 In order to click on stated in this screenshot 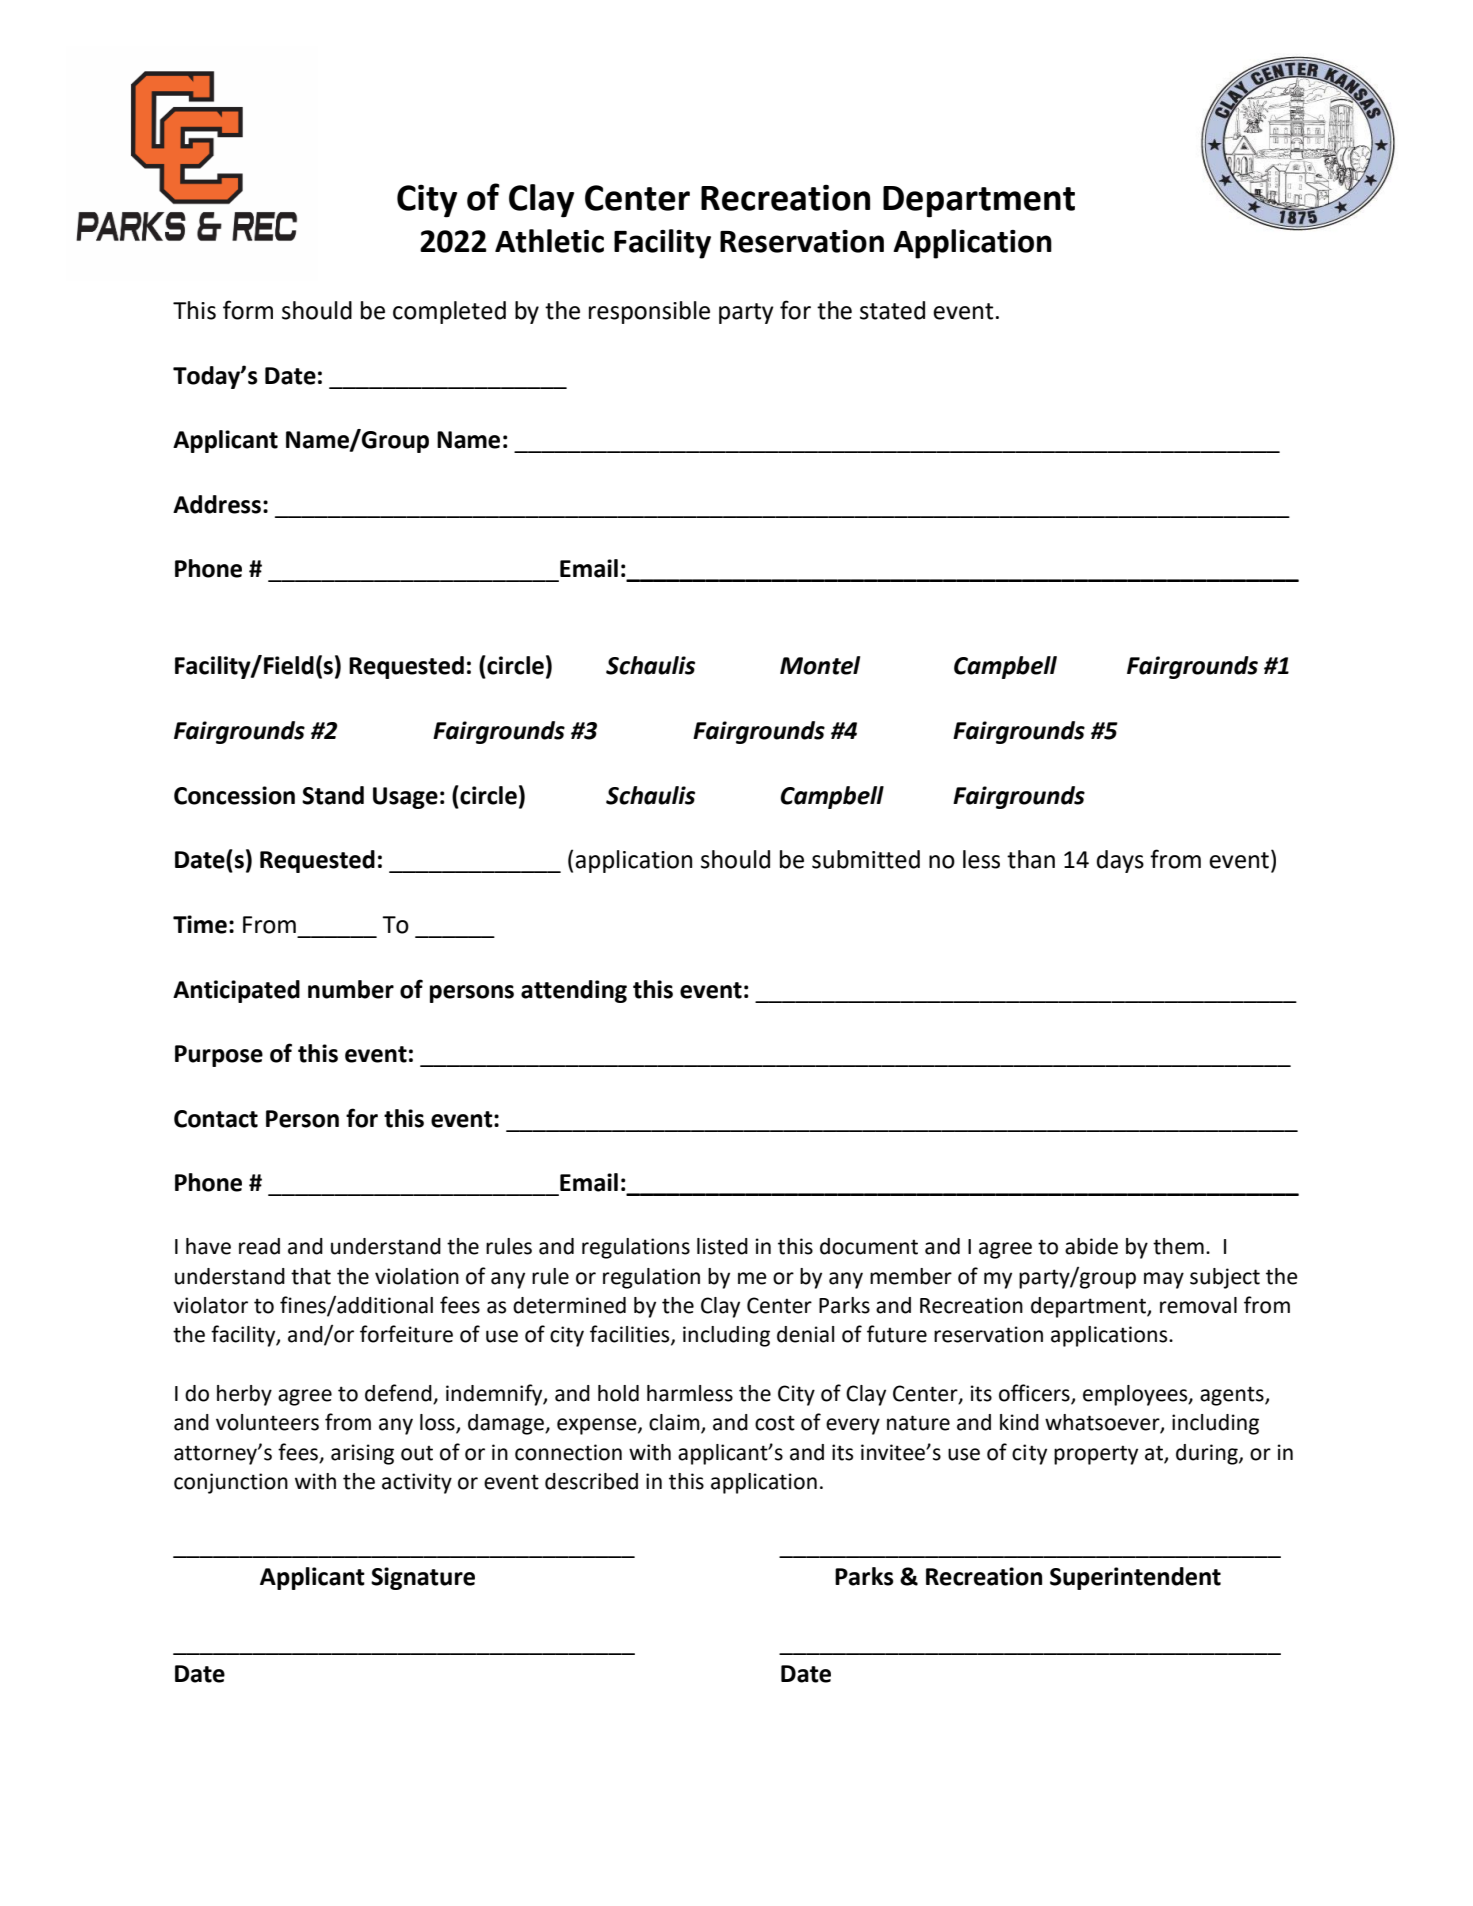, I will do `click(892, 310)`.
